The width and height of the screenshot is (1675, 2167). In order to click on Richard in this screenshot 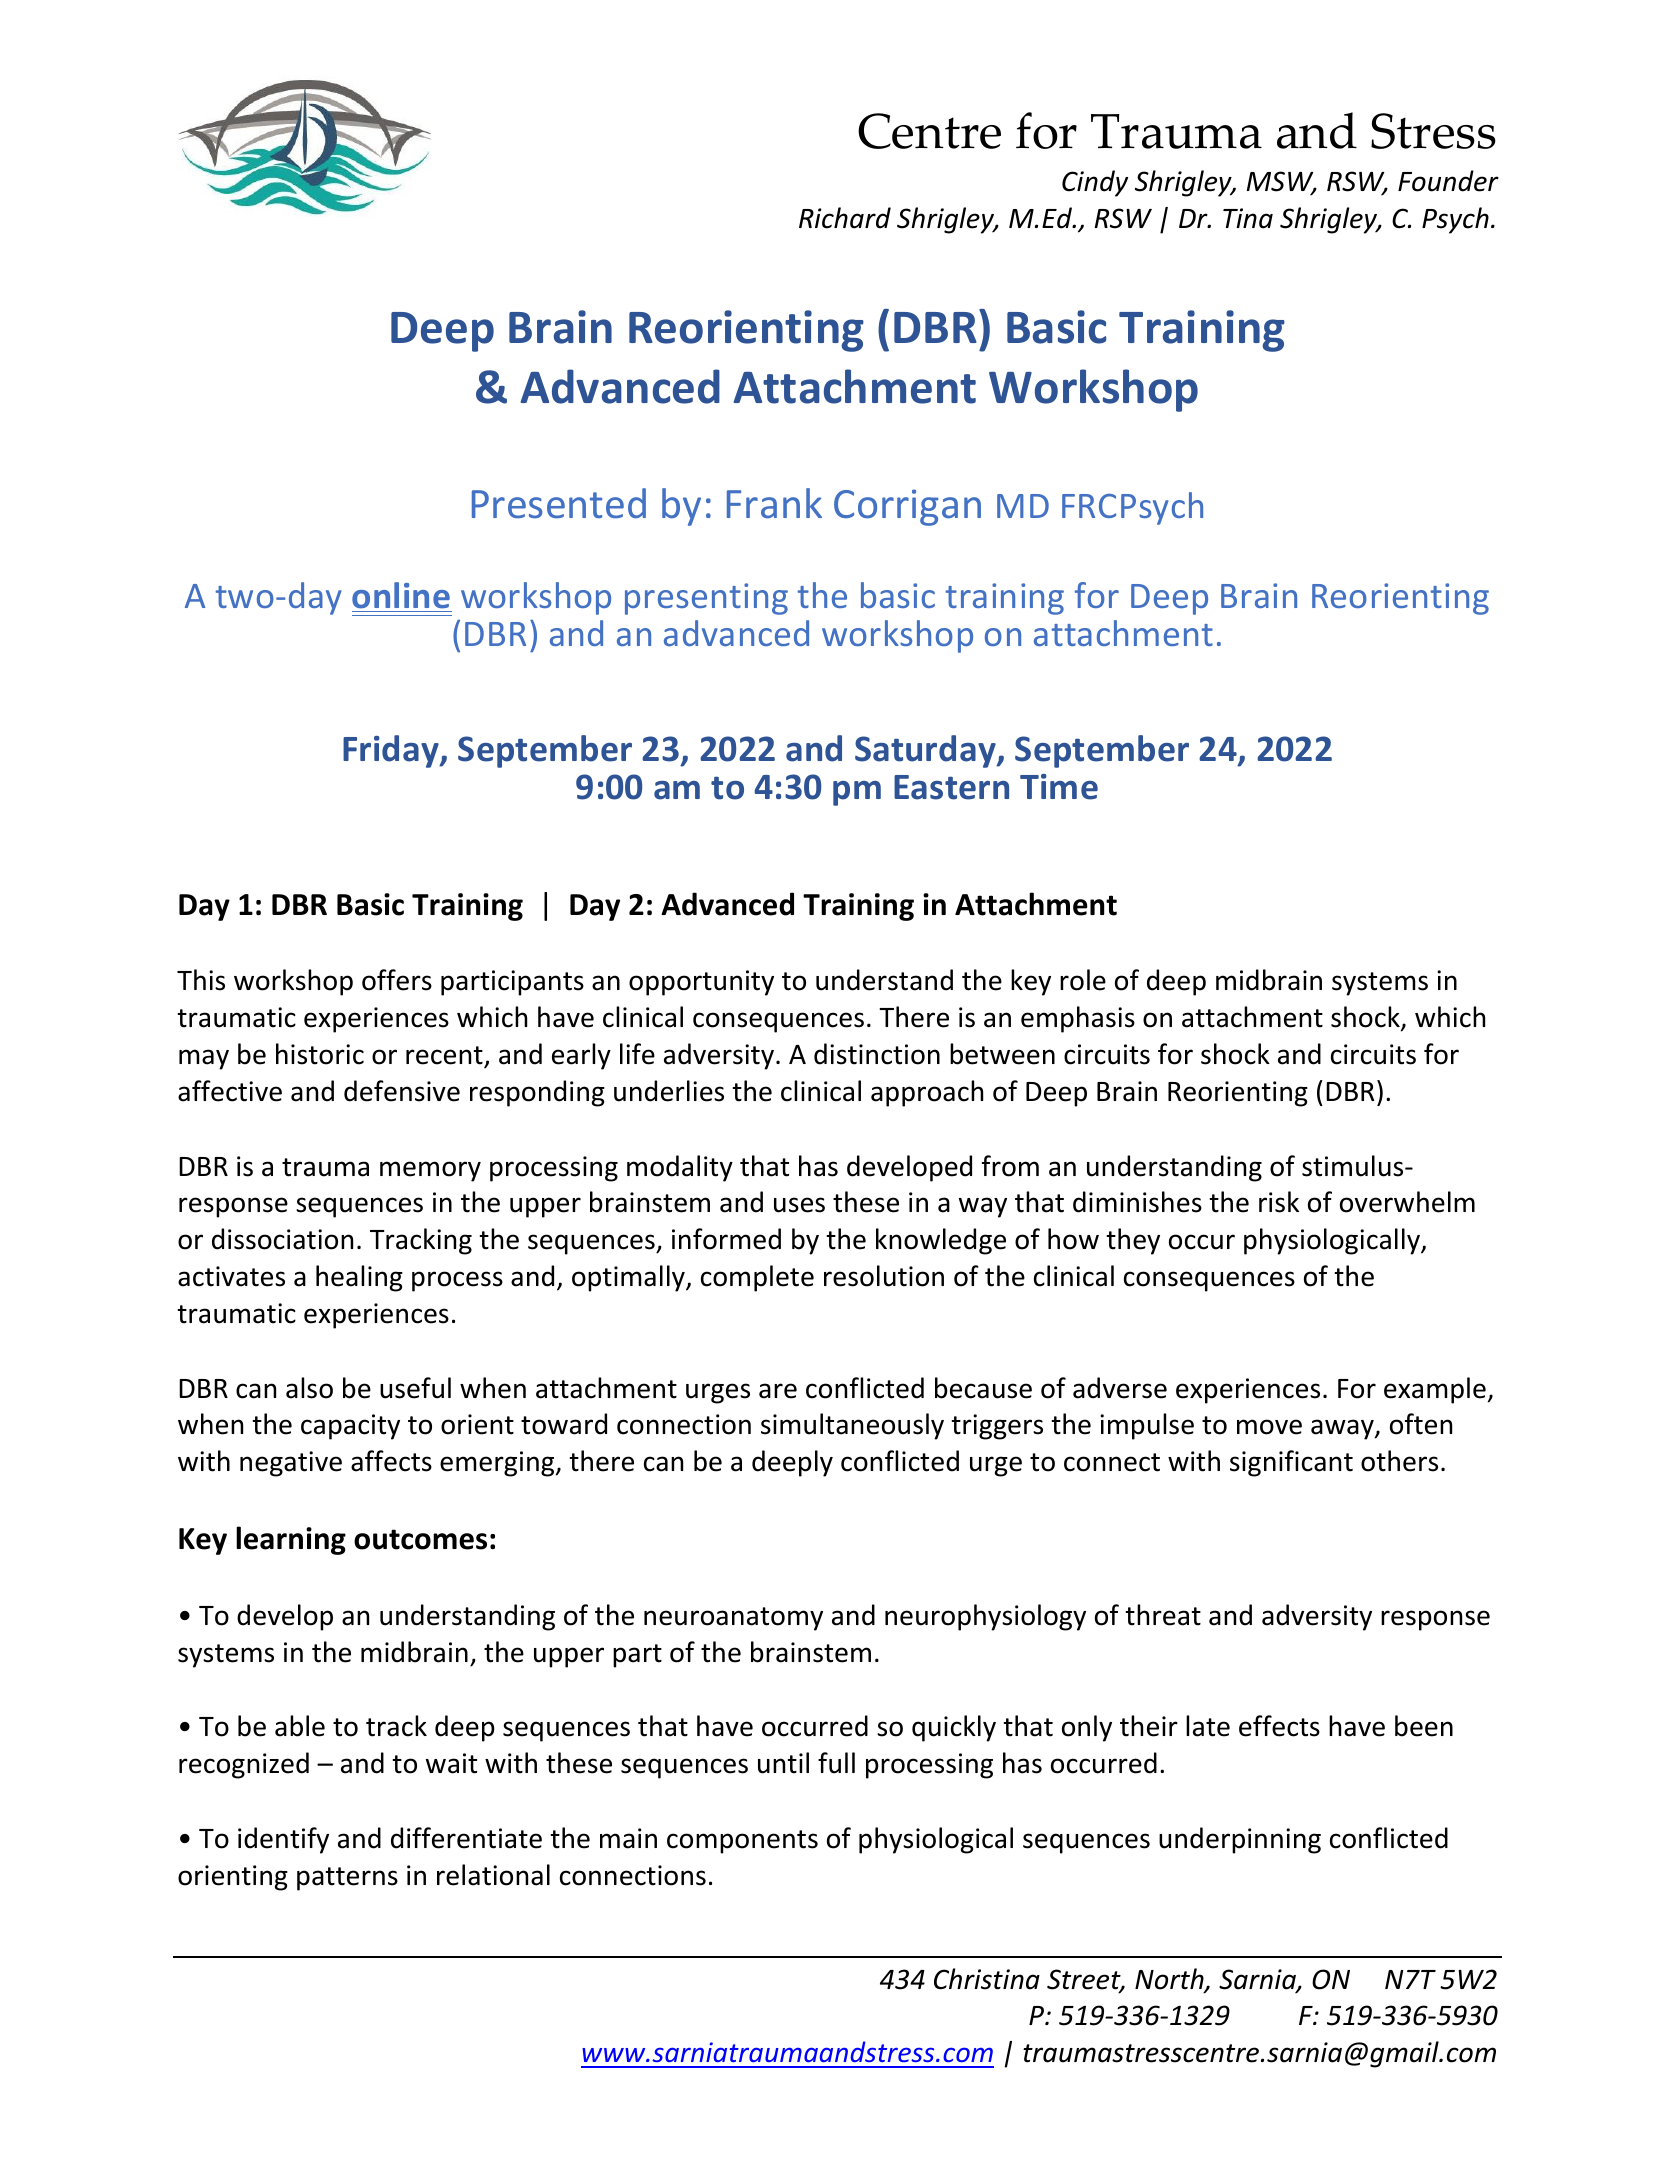, I will do `click(845, 218)`.
